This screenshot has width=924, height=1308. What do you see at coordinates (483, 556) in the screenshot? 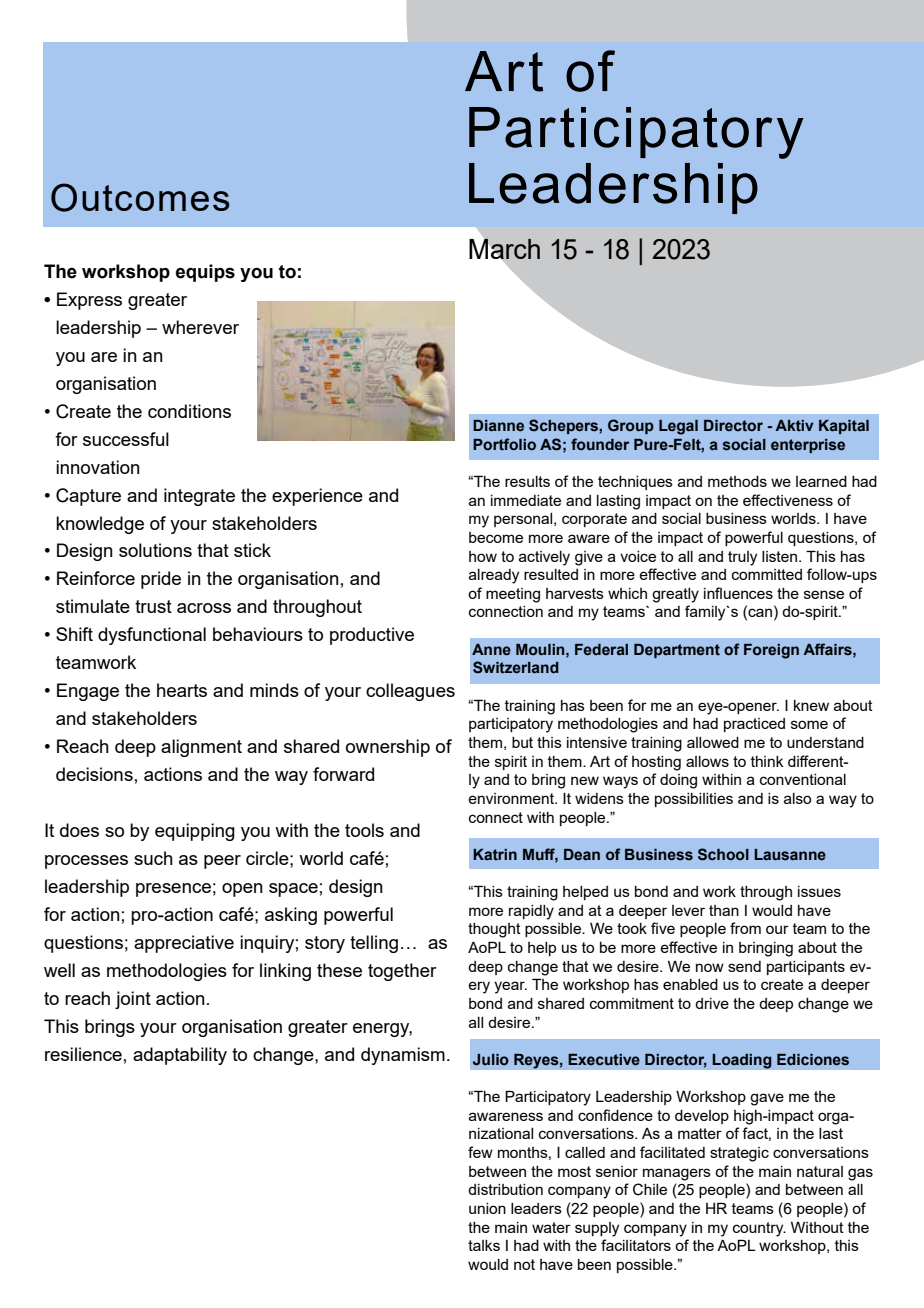
I see `how` at bounding box center [483, 556].
